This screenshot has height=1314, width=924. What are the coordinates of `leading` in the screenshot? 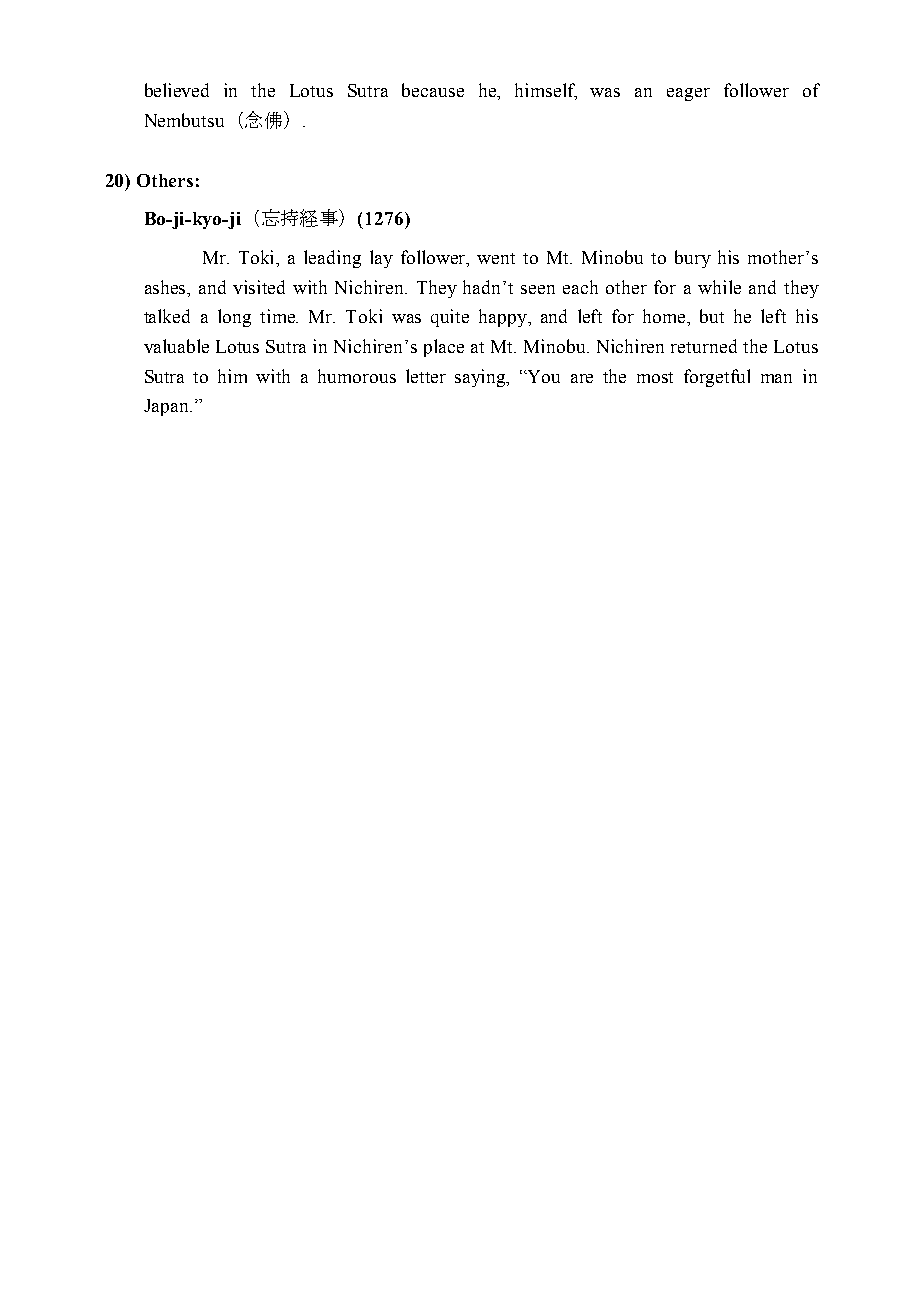 It's located at (332, 259).
